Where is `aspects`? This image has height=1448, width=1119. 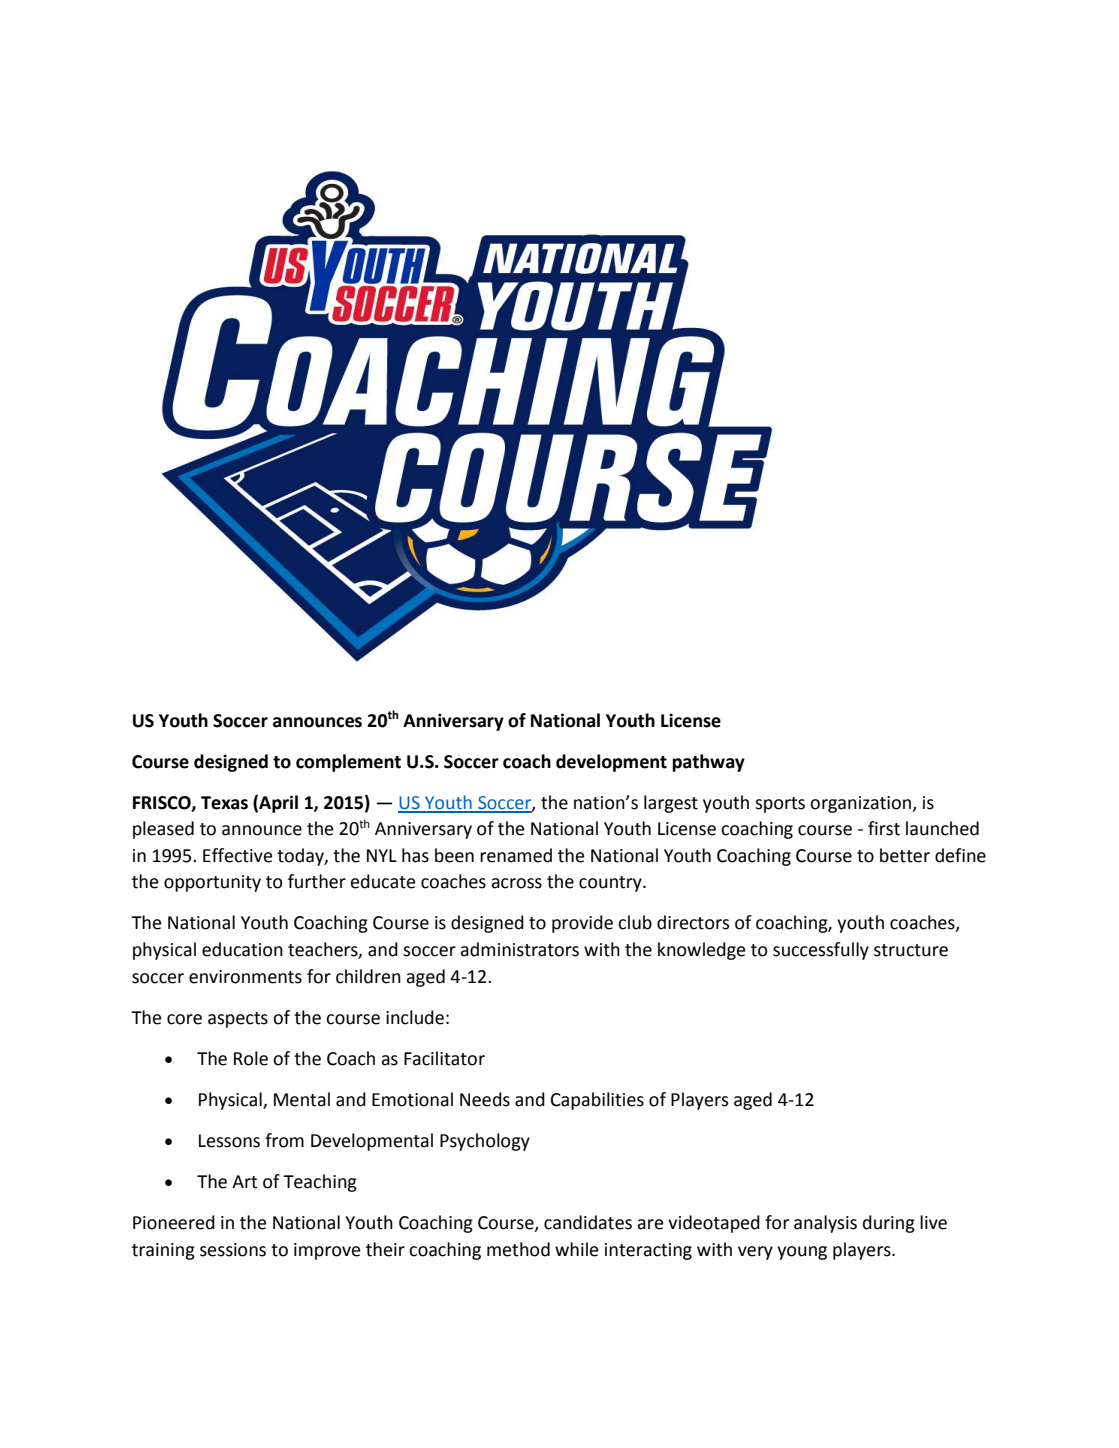
aspects is located at coordinates (238, 1020).
